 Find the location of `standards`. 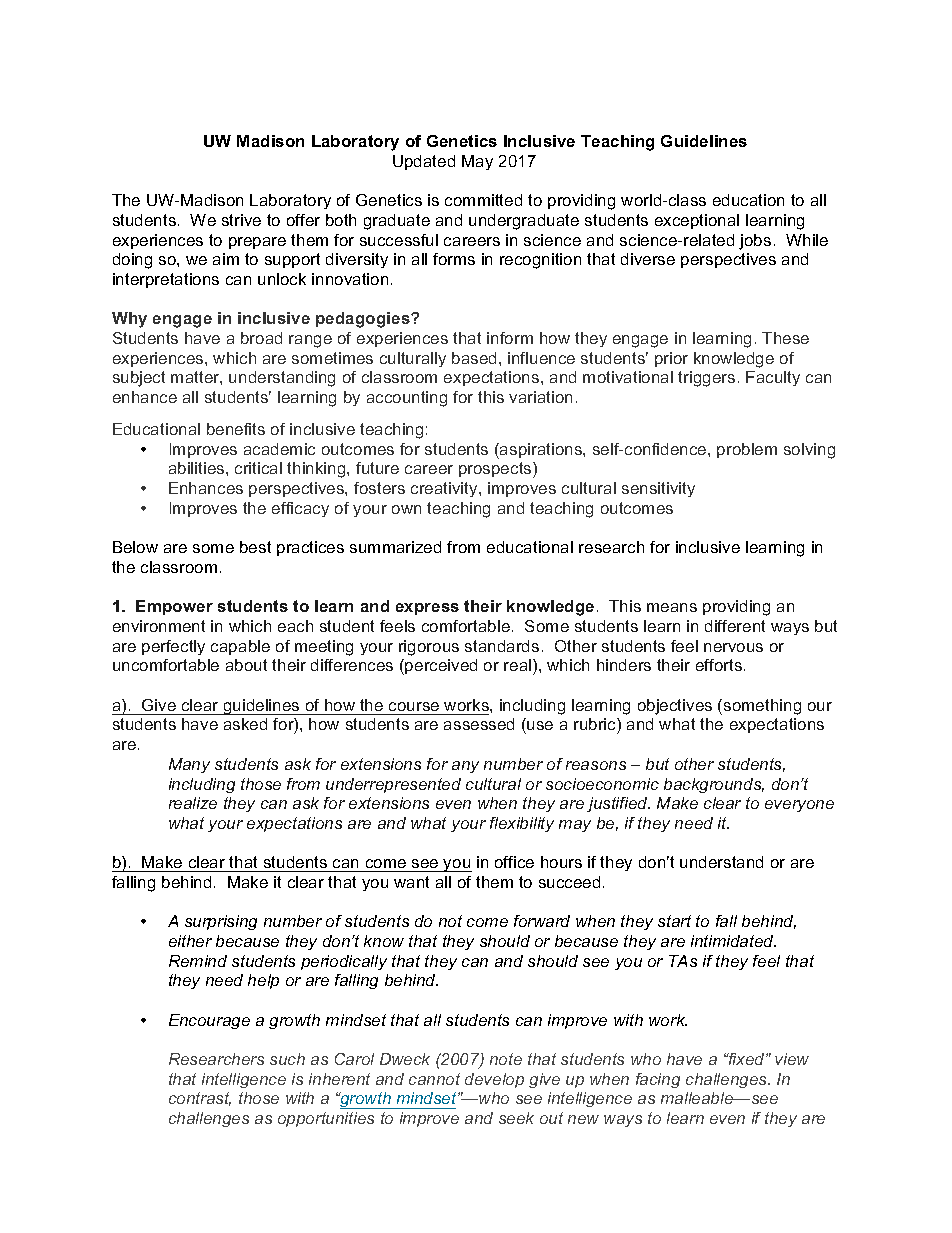

standards is located at coordinates (502, 646).
